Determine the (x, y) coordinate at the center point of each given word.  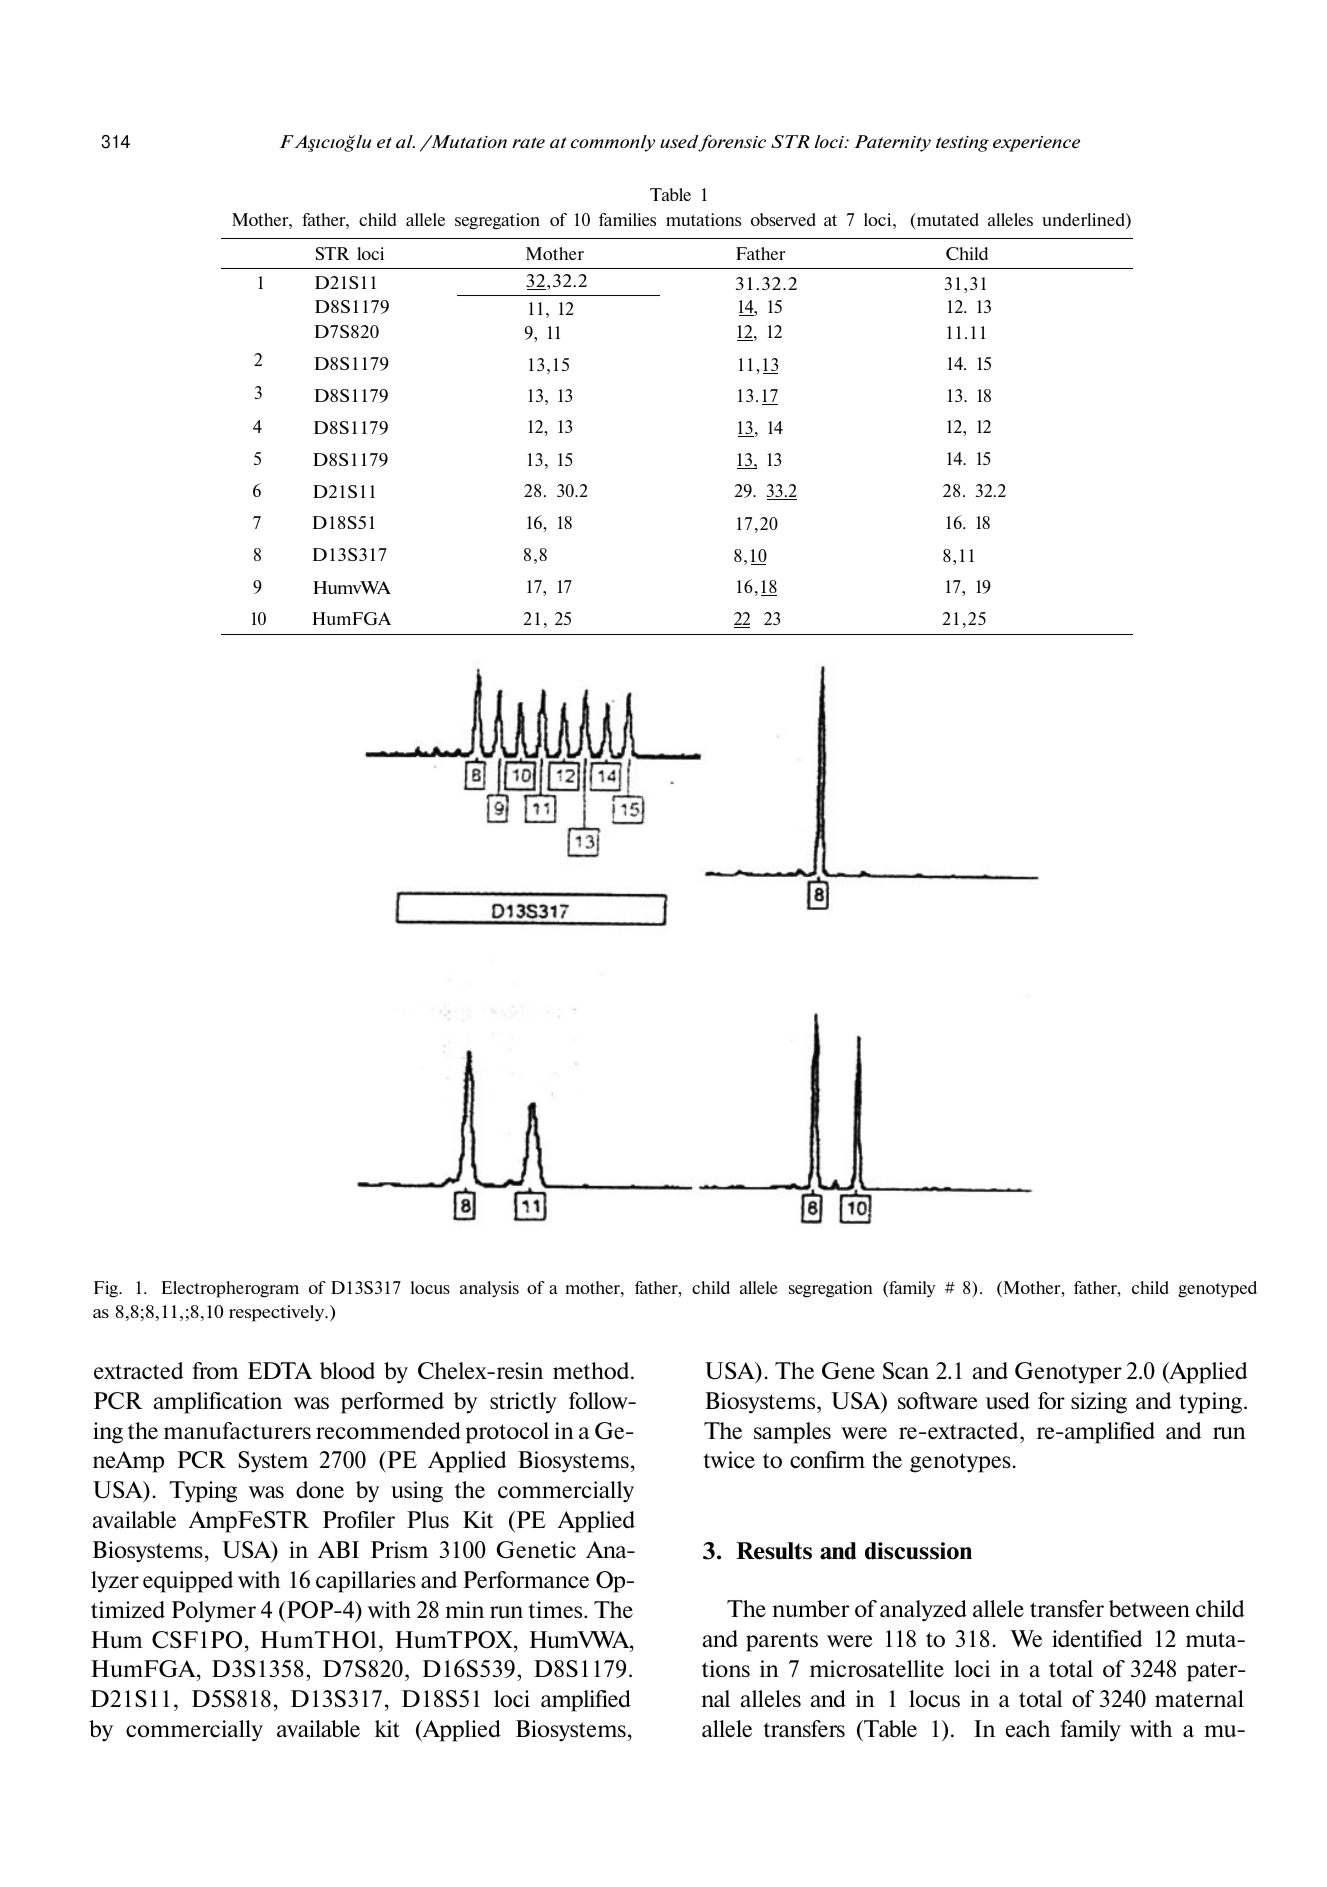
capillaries (366, 1582)
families (627, 219)
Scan (906, 1370)
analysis (489, 1289)
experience (1036, 144)
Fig (107, 1289)
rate (528, 142)
